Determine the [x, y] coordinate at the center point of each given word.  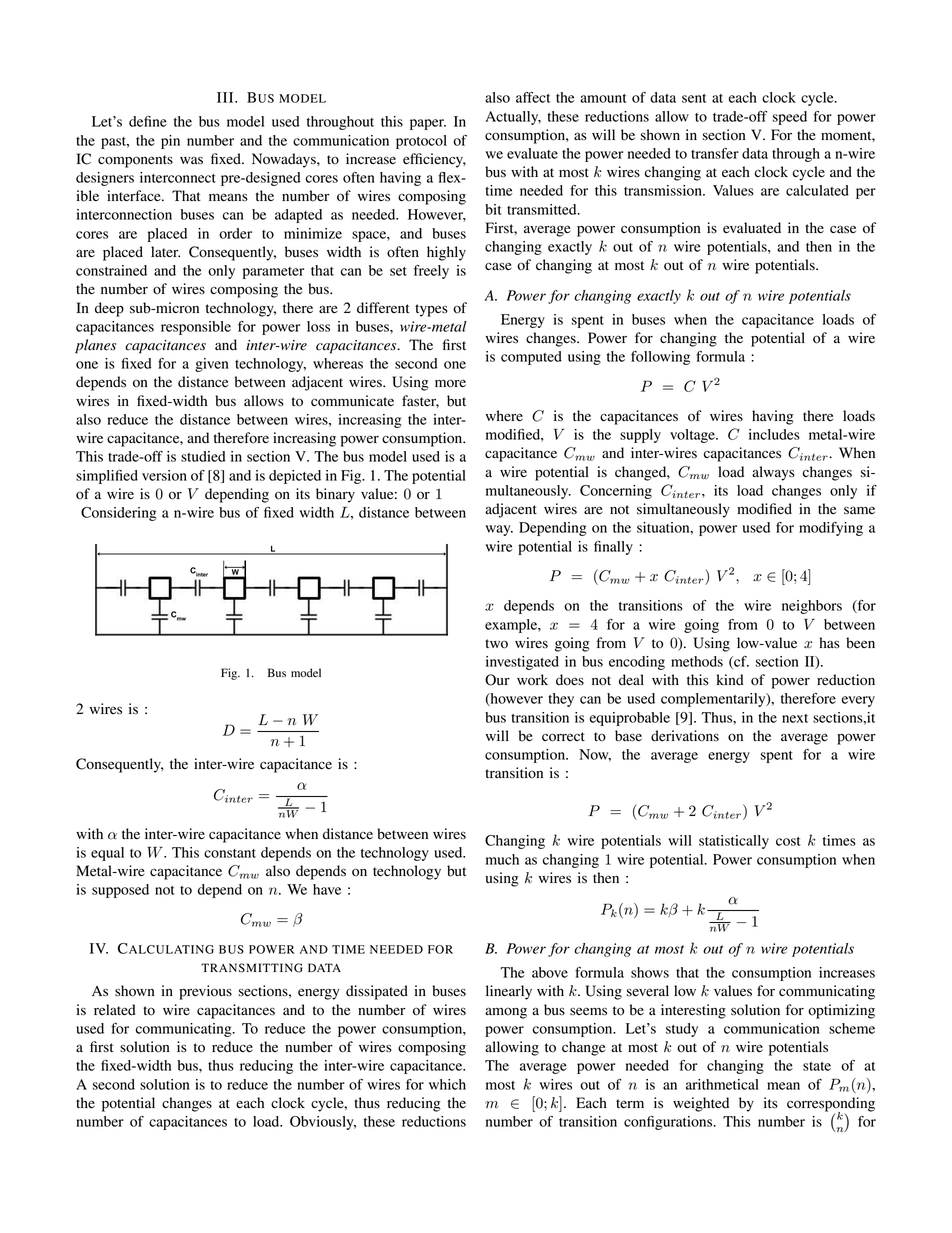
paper [428, 124]
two [496, 644]
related [115, 1010]
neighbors [812, 607]
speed [790, 118]
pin [170, 142]
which [447, 1084]
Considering [119, 514]
